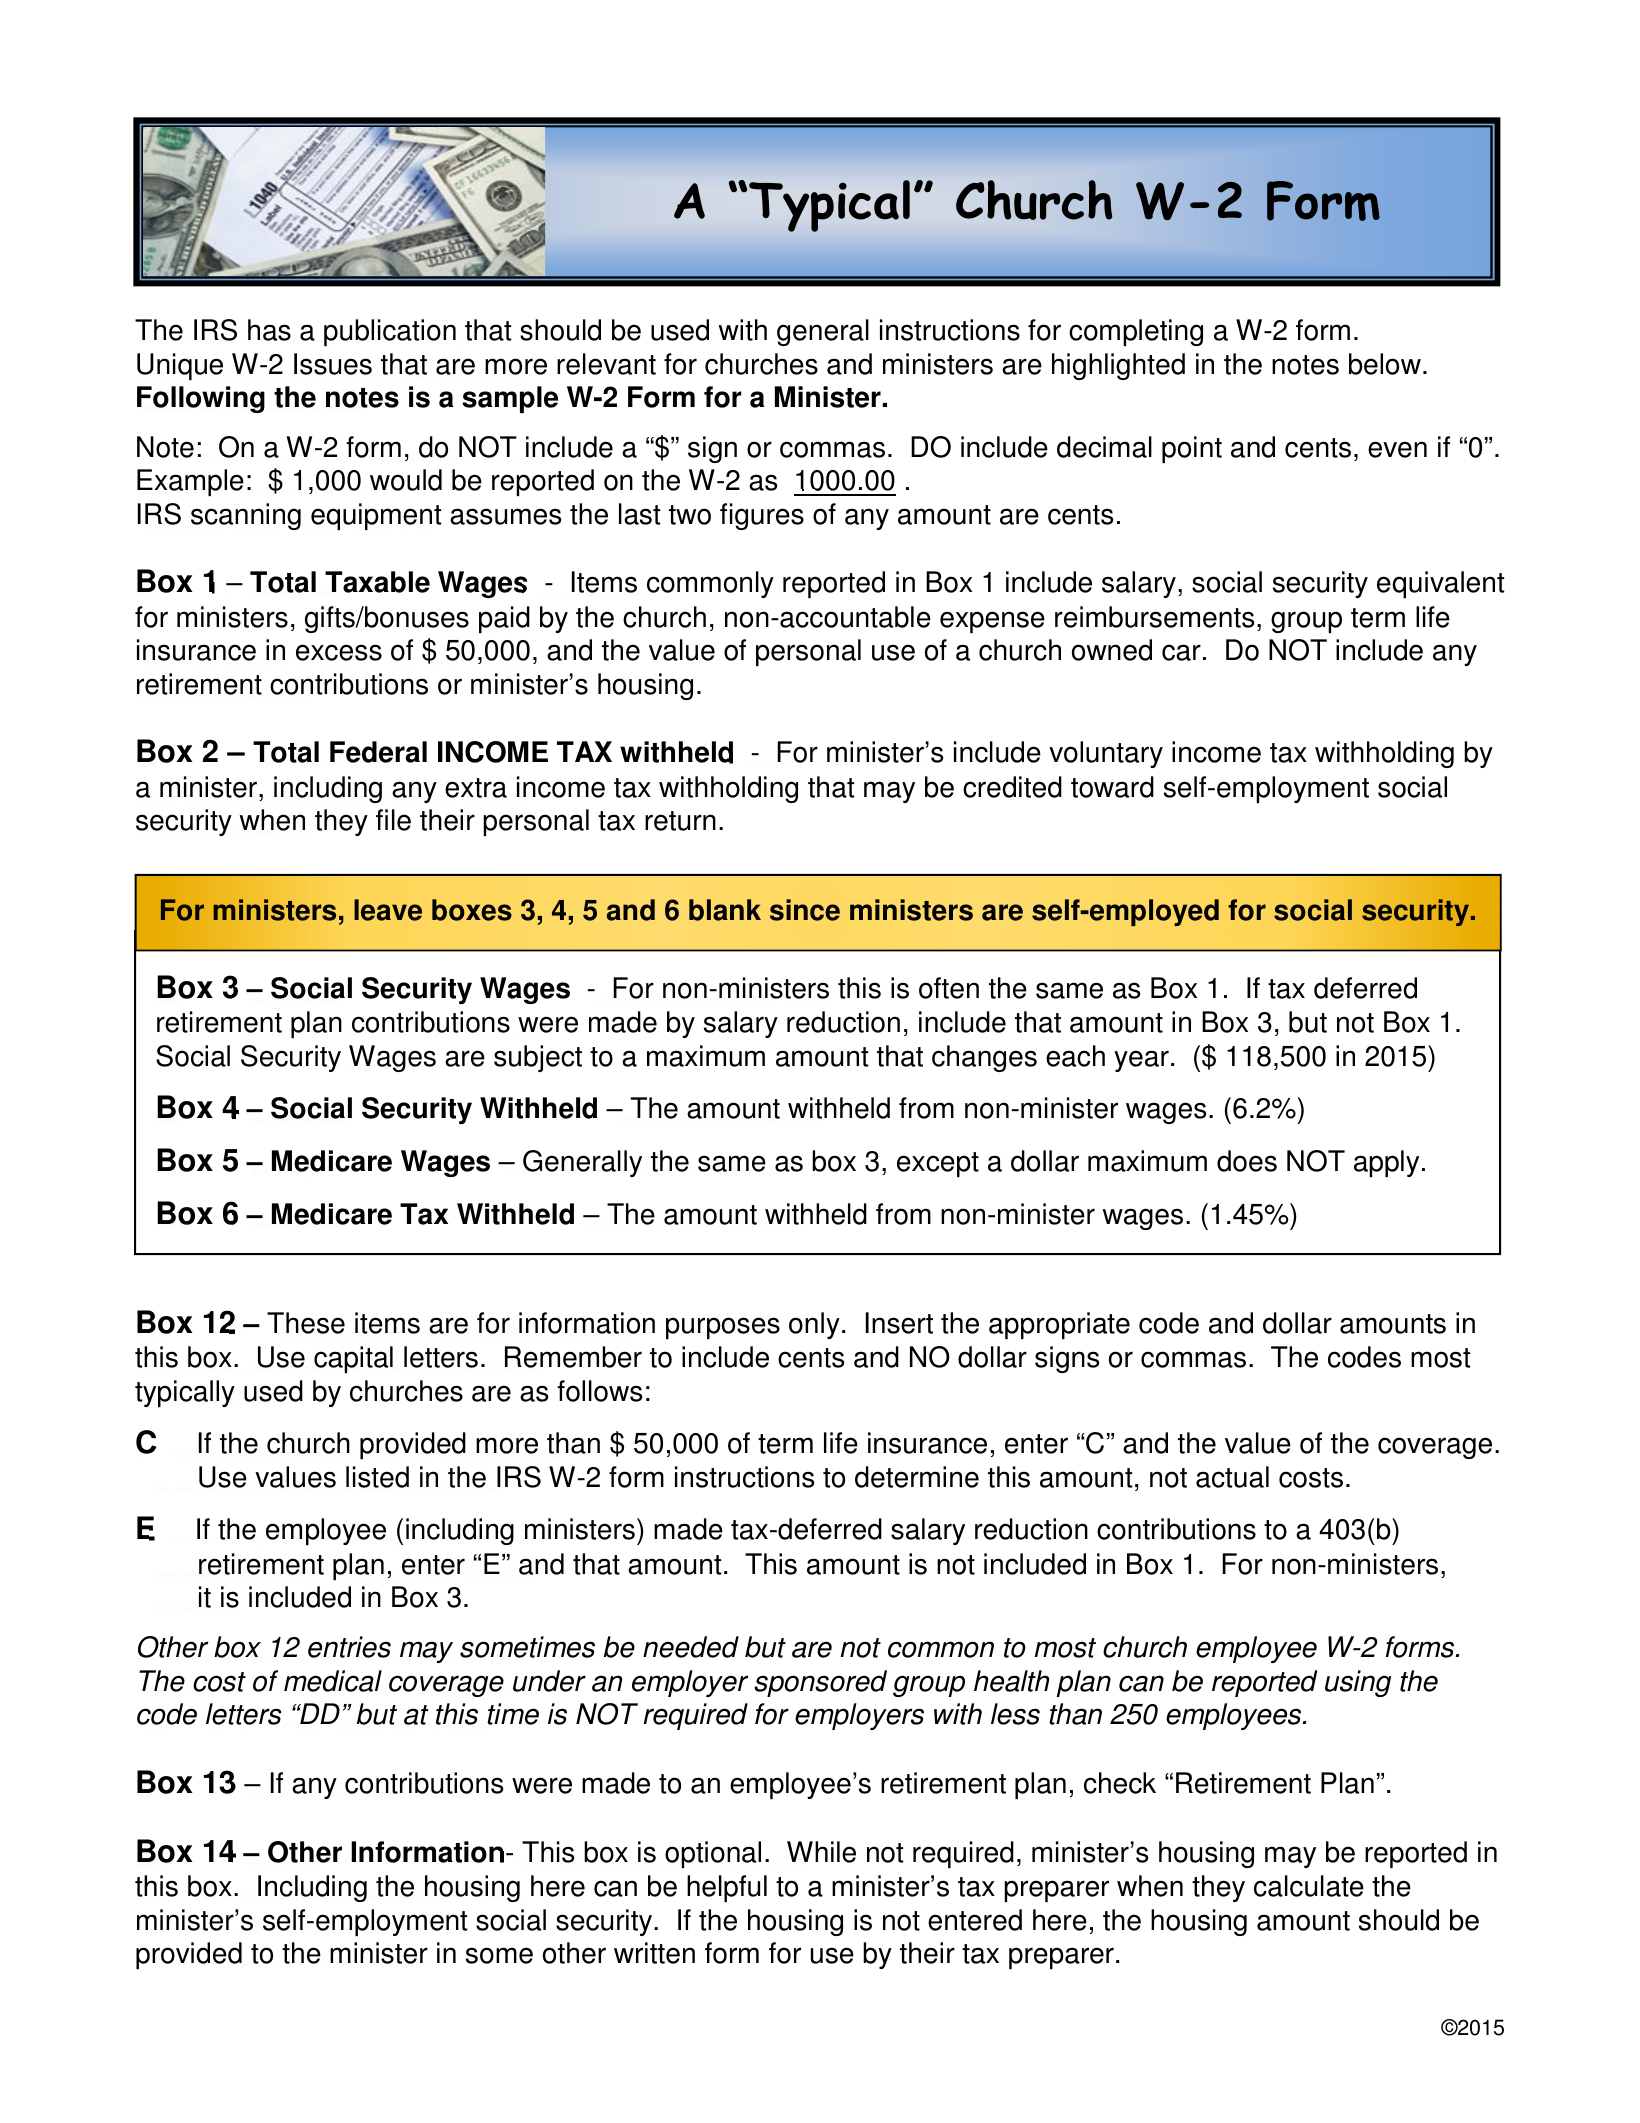 This page has height=2123, width=1640. I want to click on actual, so click(1232, 1477).
